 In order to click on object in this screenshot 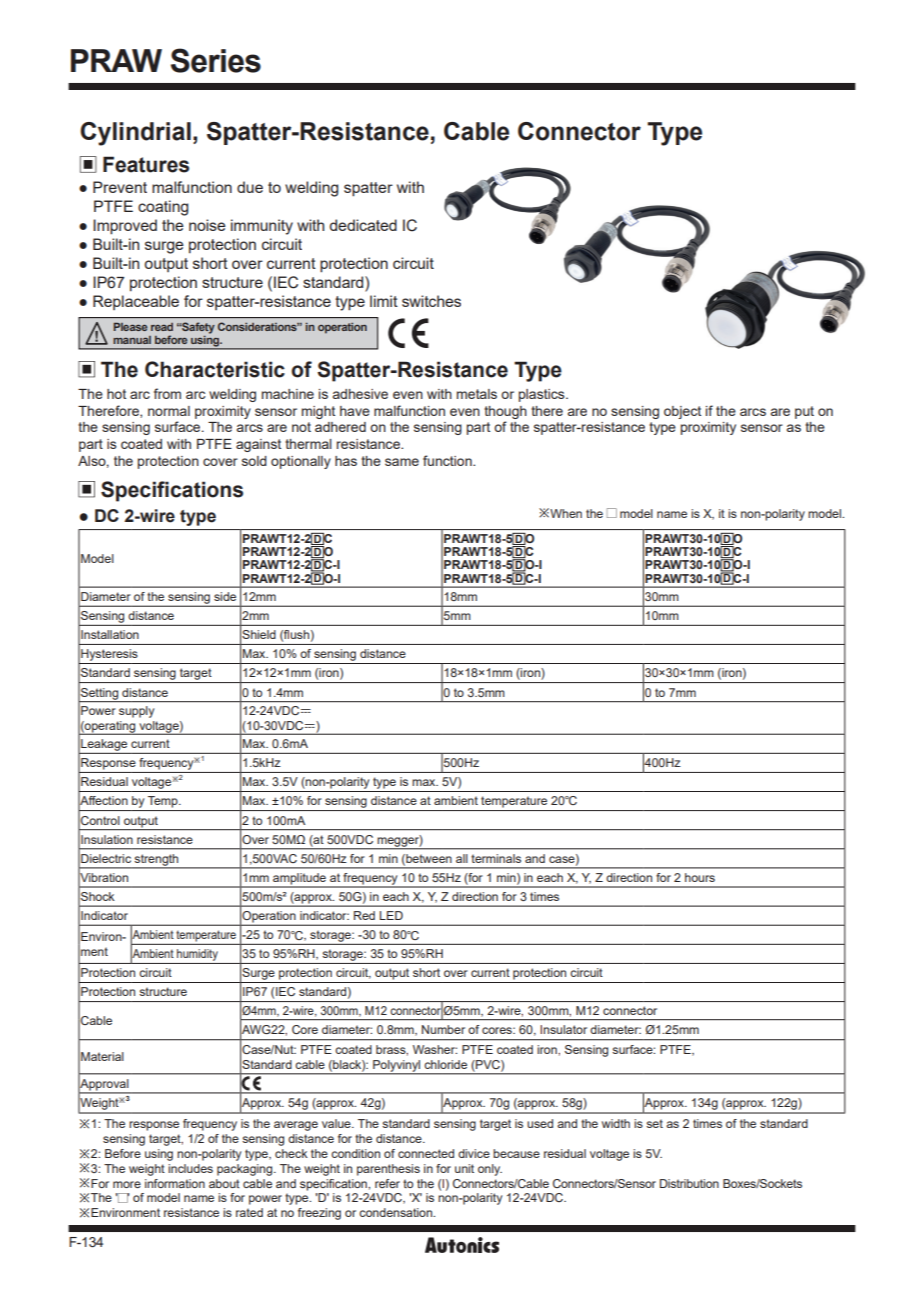, I will do `click(682, 412)`.
